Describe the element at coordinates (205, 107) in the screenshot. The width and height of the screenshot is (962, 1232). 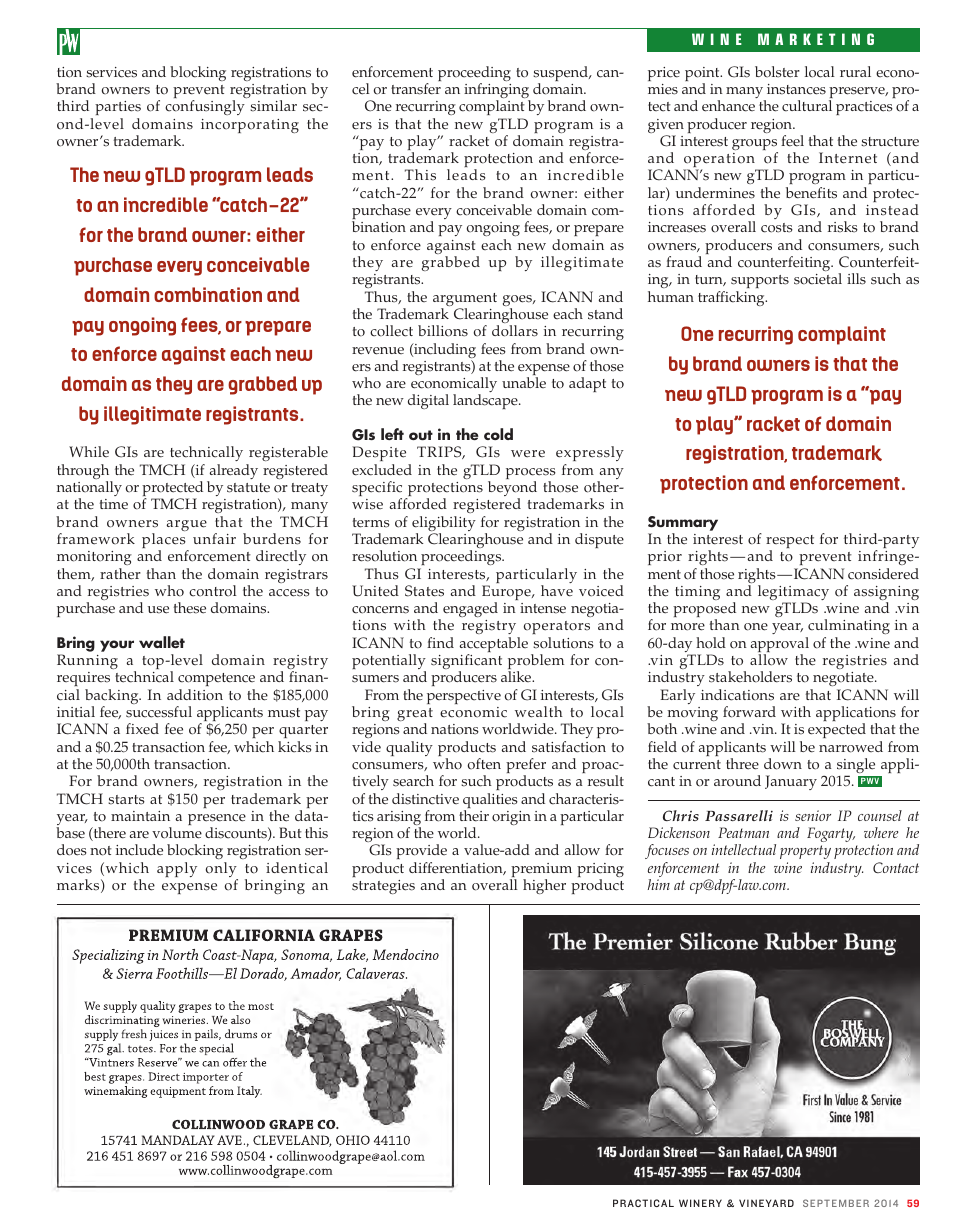
I see `confusingly` at that location.
